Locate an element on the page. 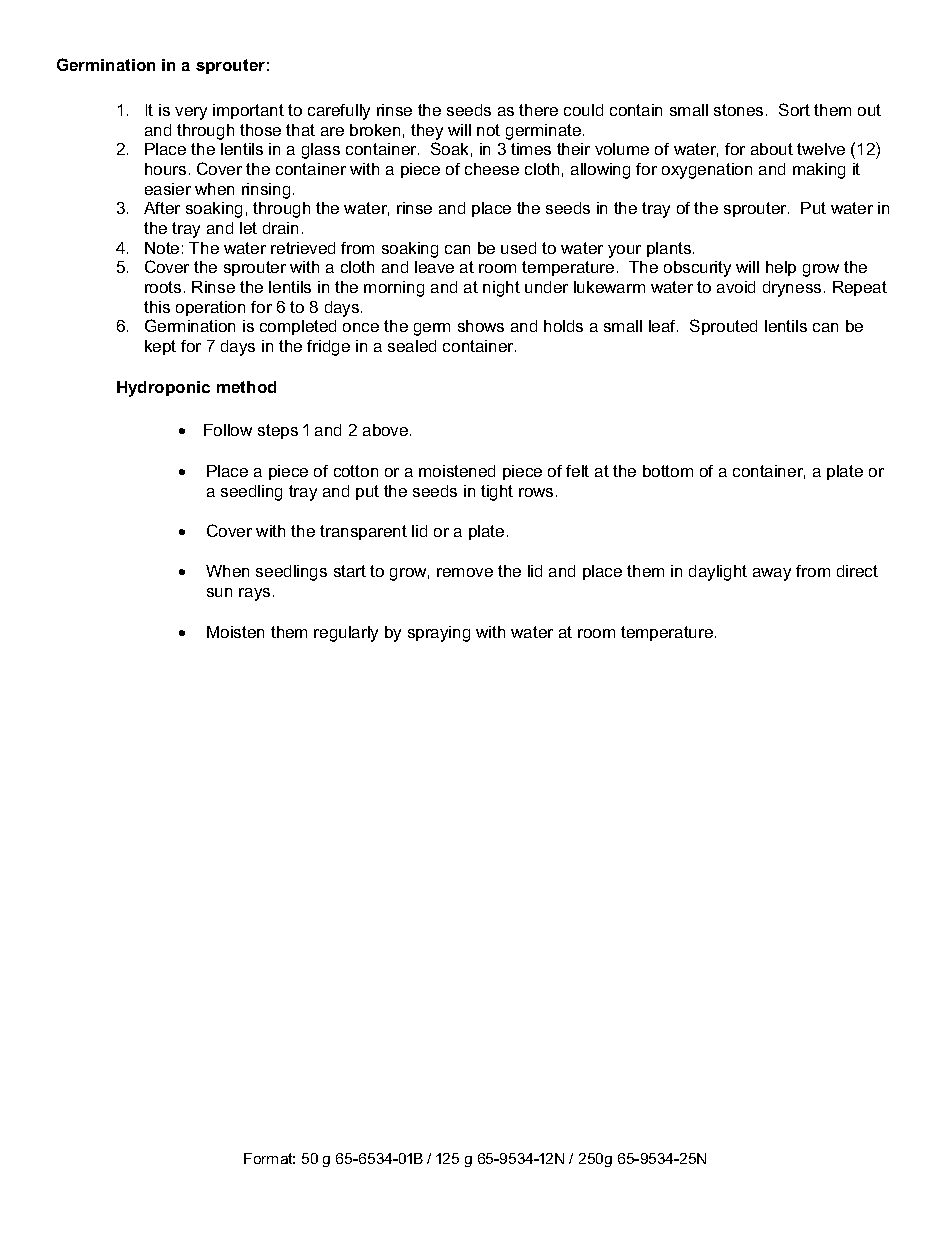 This image has height=1233, width=952. bottom is located at coordinates (668, 471).
